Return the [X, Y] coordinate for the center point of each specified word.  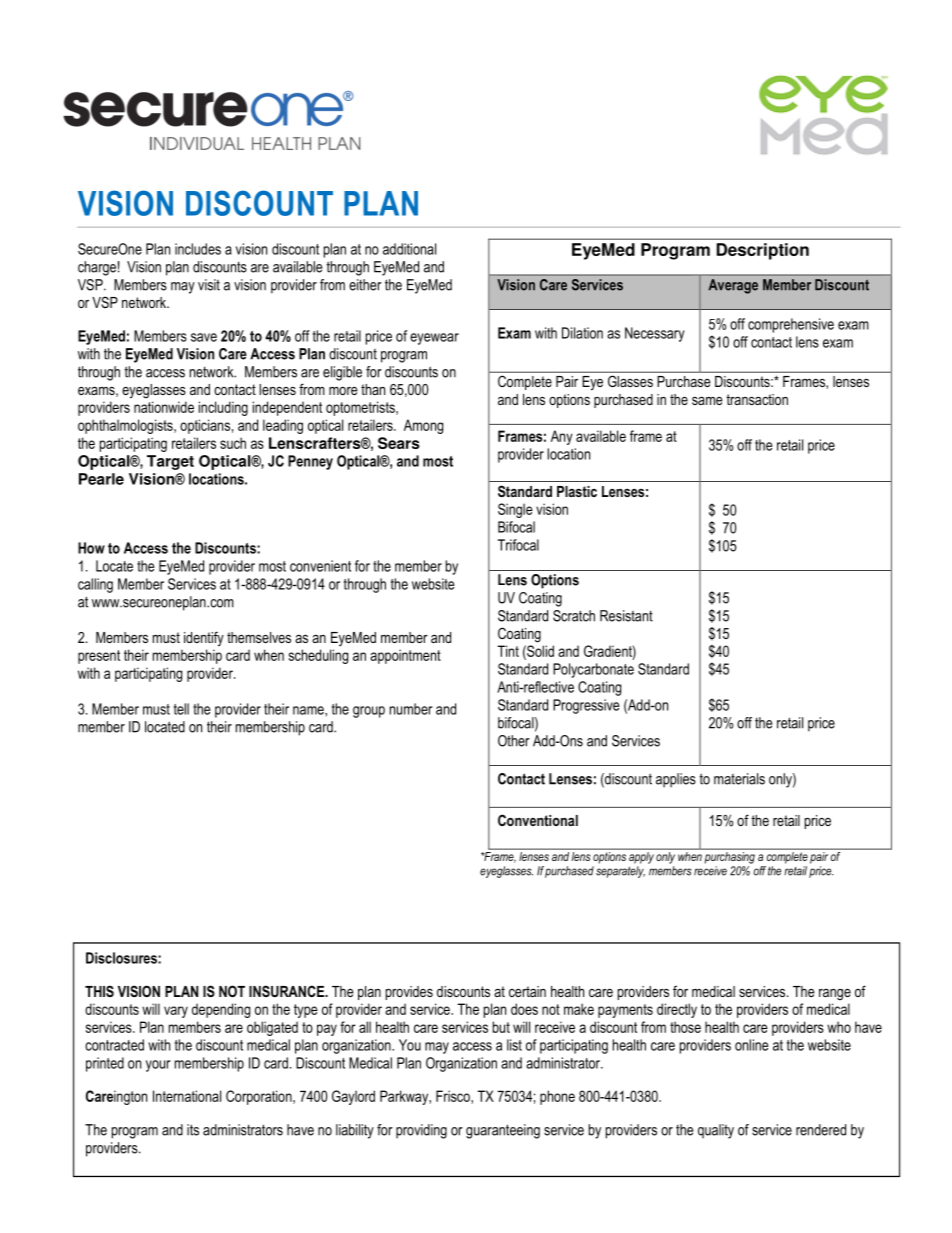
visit [209, 285]
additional [409, 249]
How [91, 548]
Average [733, 286]
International [187, 1096]
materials [739, 779]
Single [515, 510]
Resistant [626, 616]
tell [181, 709]
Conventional [538, 820]
